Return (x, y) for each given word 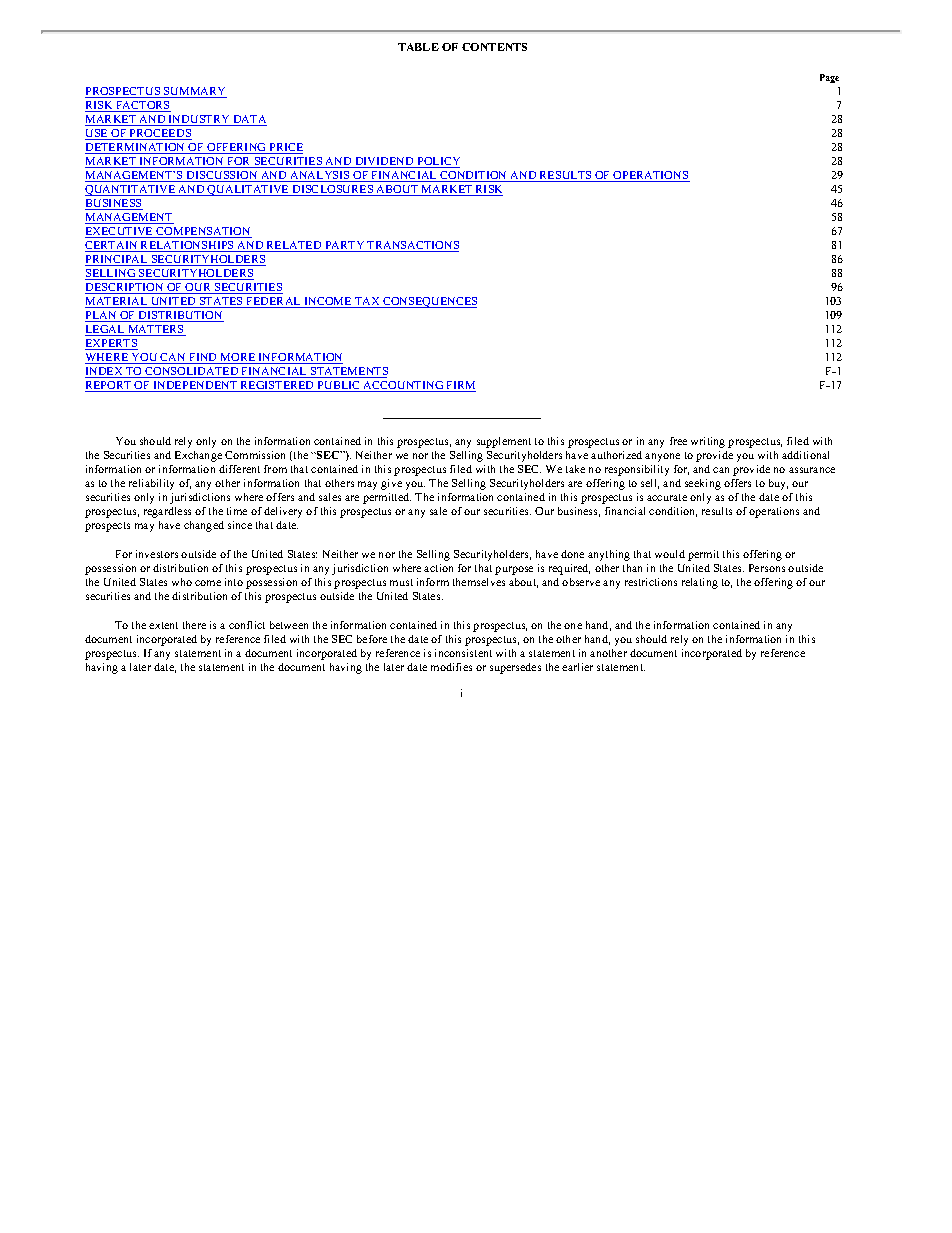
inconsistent (463, 653)
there (194, 625)
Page (829, 78)
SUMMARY (194, 92)
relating (700, 583)
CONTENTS (494, 47)
